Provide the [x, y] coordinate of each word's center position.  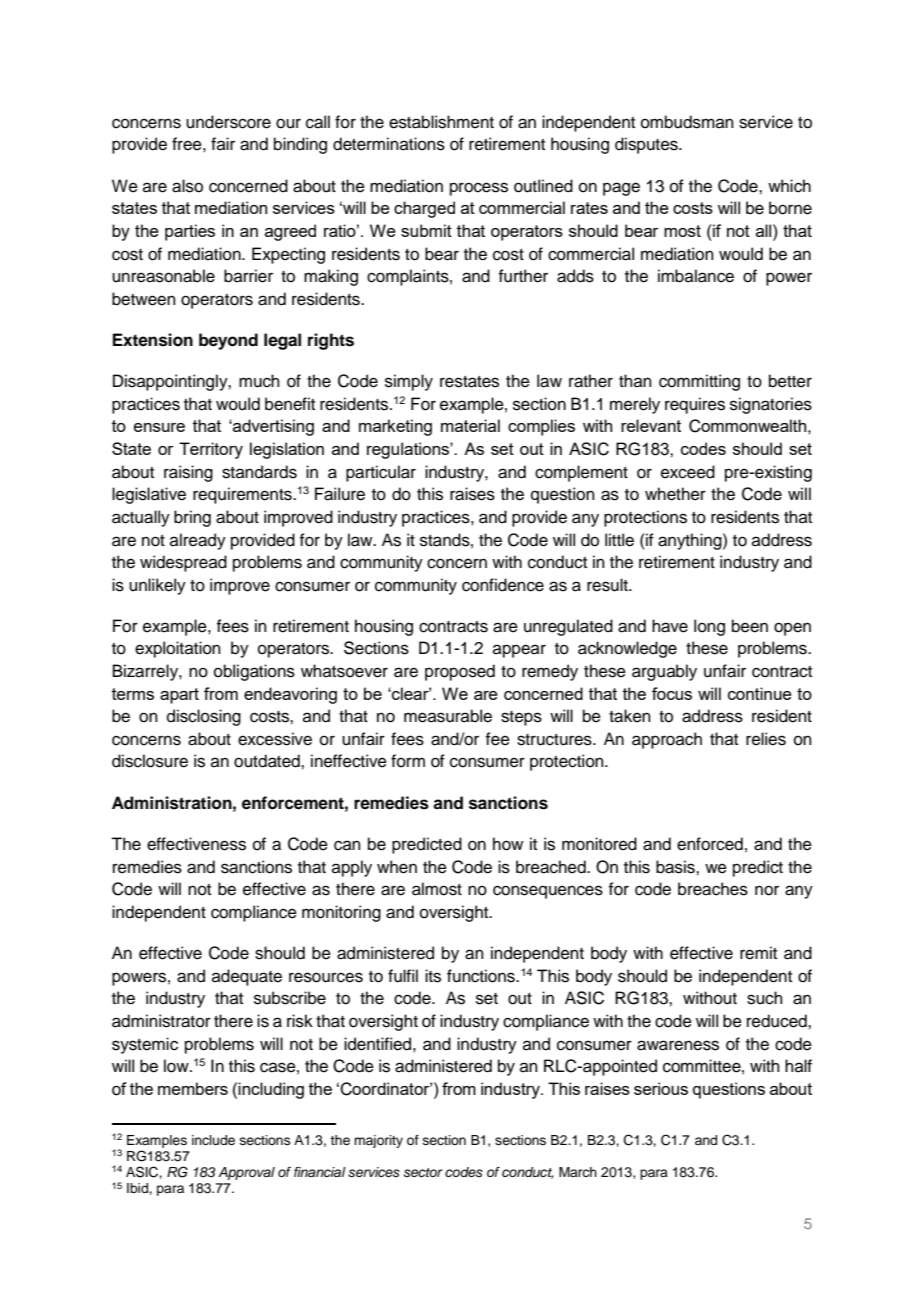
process [479, 189]
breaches [713, 889]
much [259, 381]
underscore [228, 122]
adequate [247, 977]
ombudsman [687, 122]
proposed [460, 672]
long [709, 627]
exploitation [178, 649]
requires [695, 405]
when [397, 867]
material [470, 425]
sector [423, 1172]
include [213, 1140]
